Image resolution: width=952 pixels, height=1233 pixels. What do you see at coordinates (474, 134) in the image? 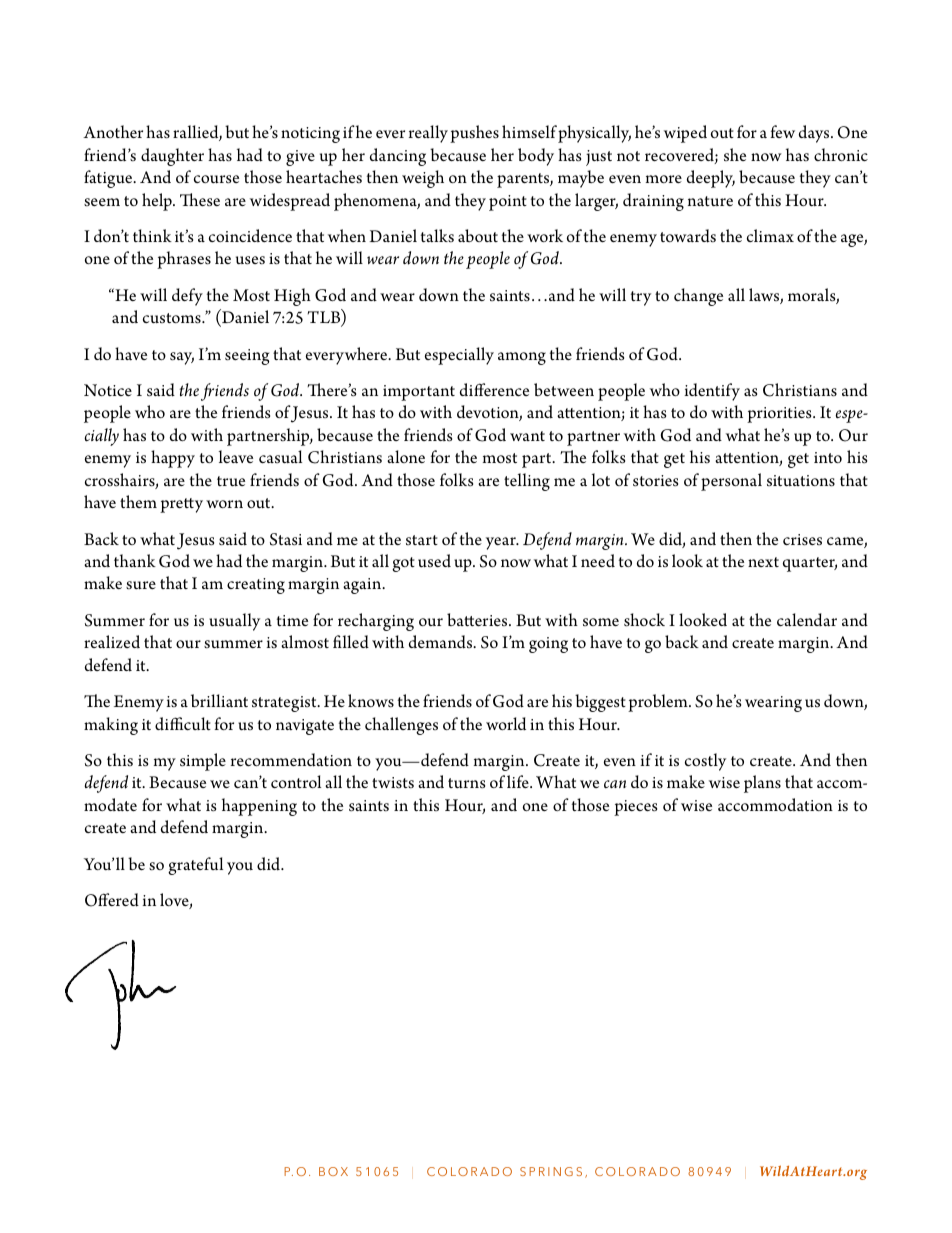
I see `pushes` at bounding box center [474, 134].
